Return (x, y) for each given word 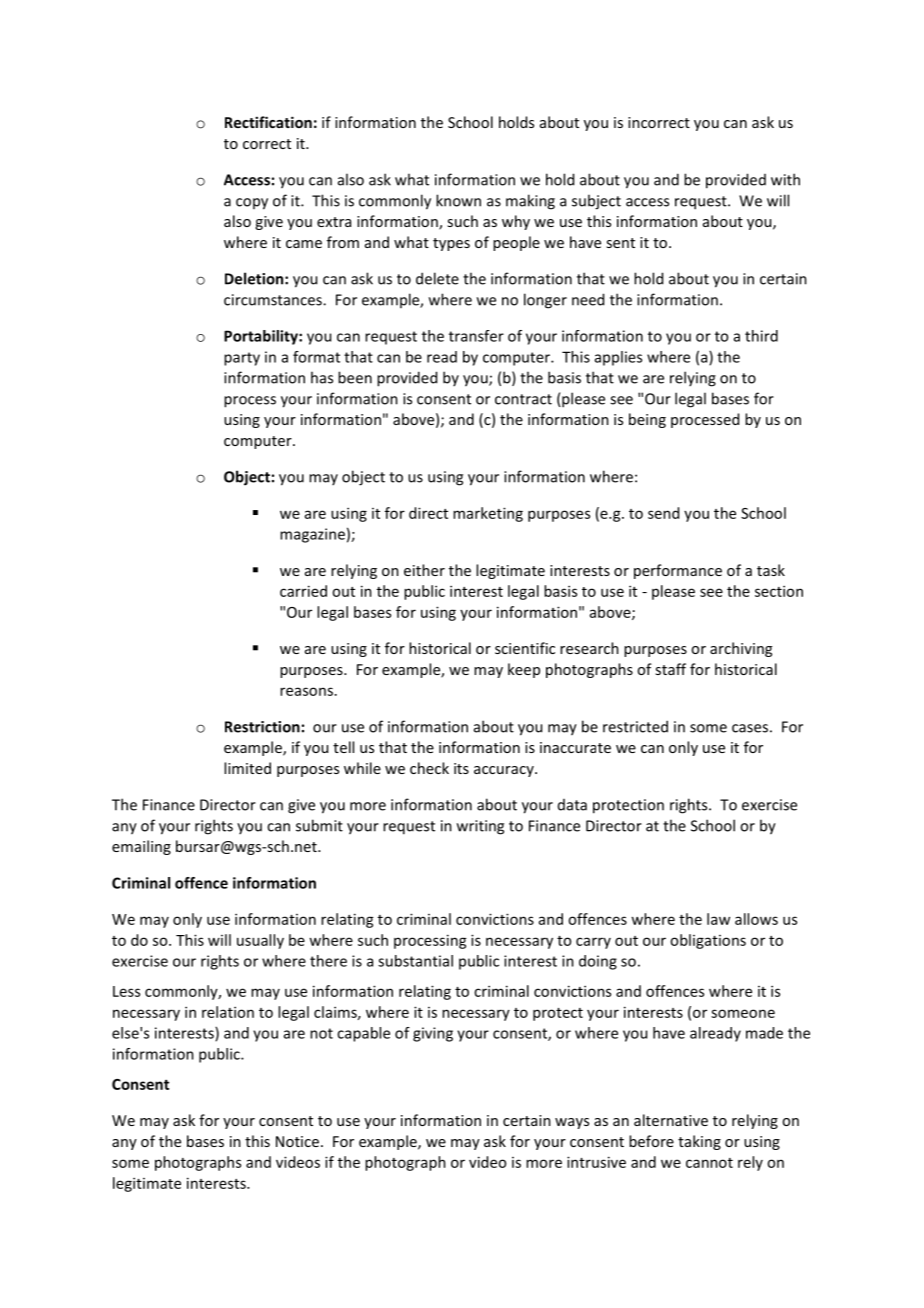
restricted (635, 726)
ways (572, 1123)
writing (480, 827)
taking (699, 1142)
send (663, 513)
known (458, 200)
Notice (297, 1141)
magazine (312, 535)
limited (247, 768)
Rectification (268, 122)
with (785, 179)
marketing (488, 514)
